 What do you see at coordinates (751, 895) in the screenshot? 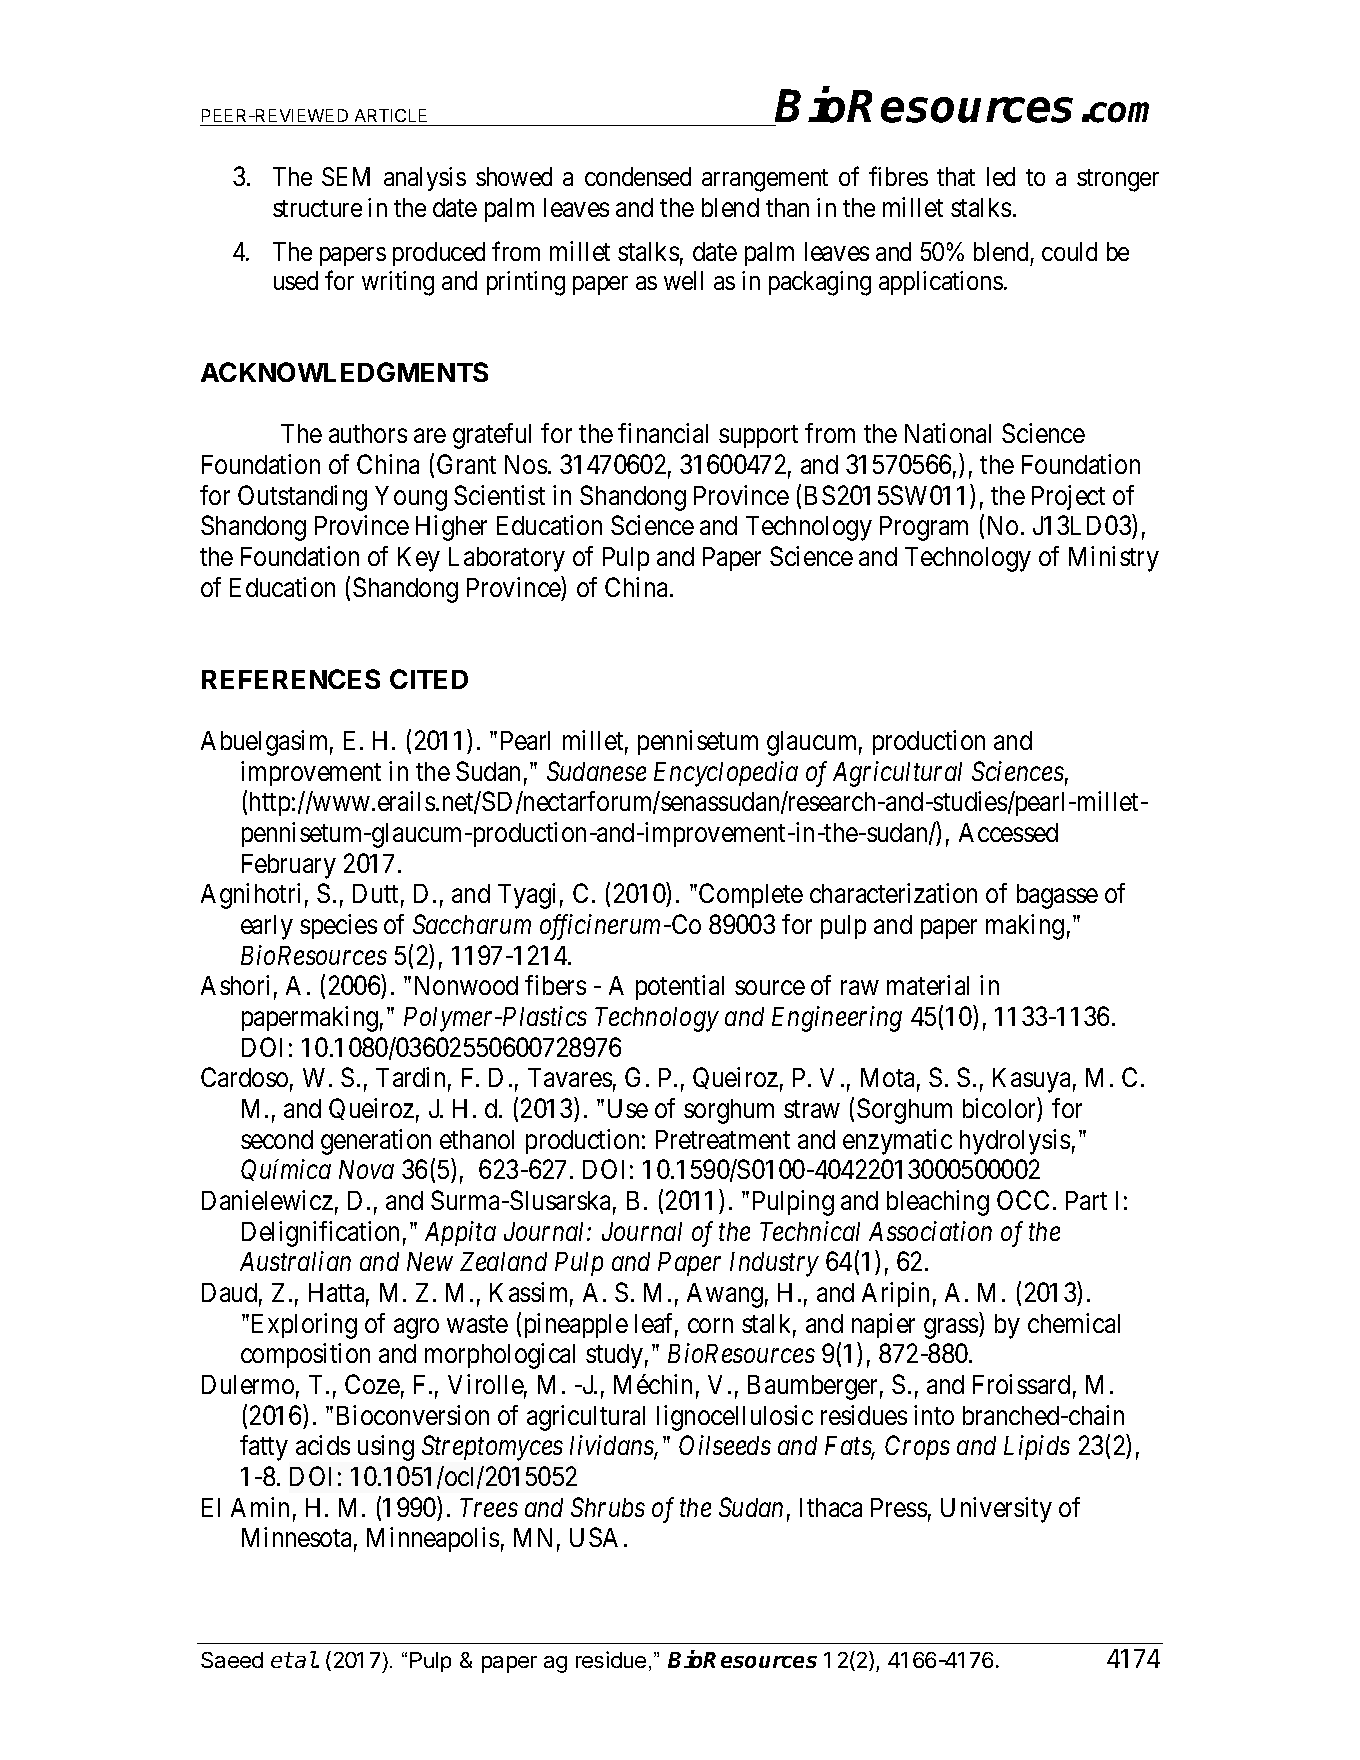
I see `Complete` at bounding box center [751, 895].
